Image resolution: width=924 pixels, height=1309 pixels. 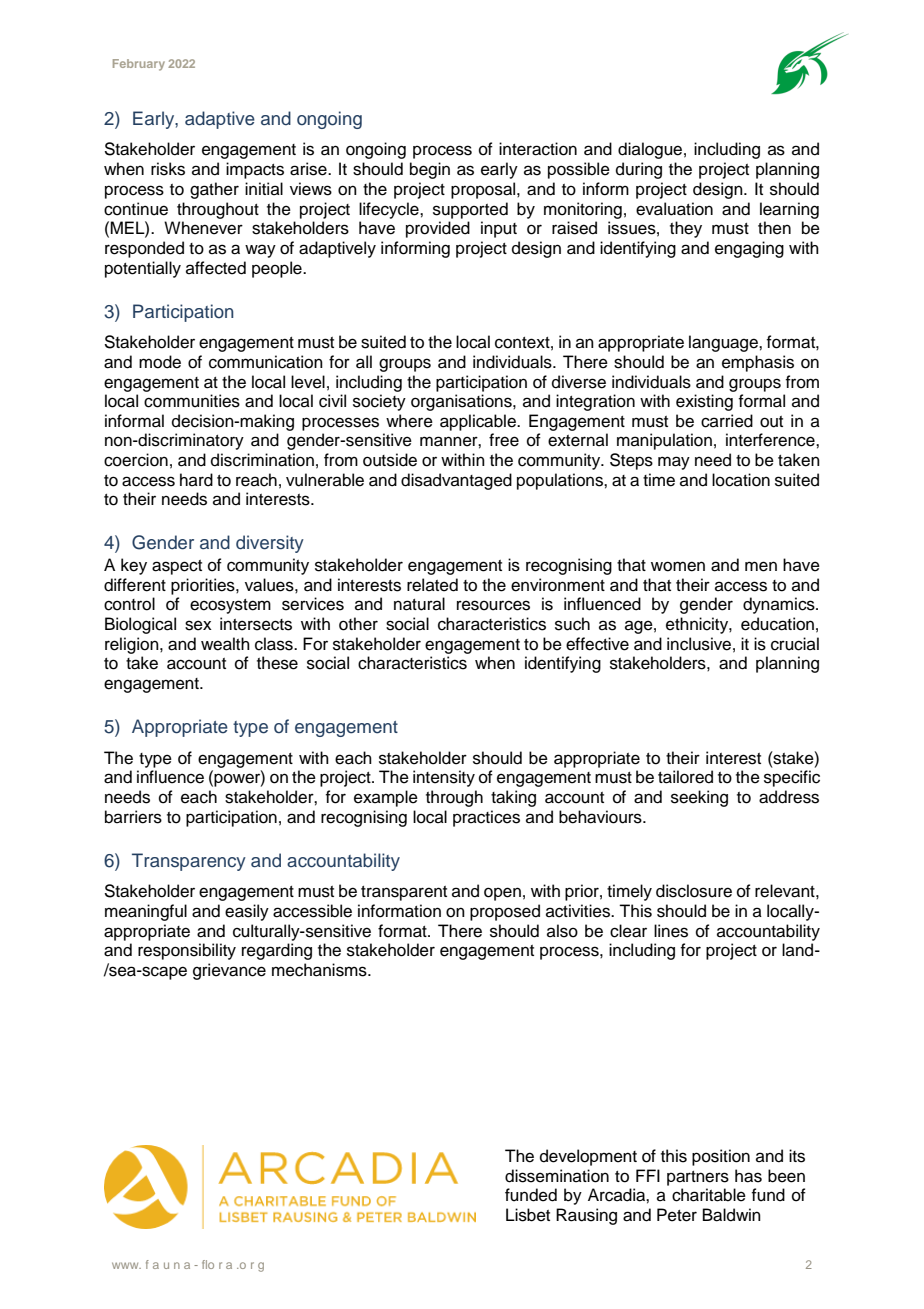 I want to click on February, so click(x=139, y=65).
